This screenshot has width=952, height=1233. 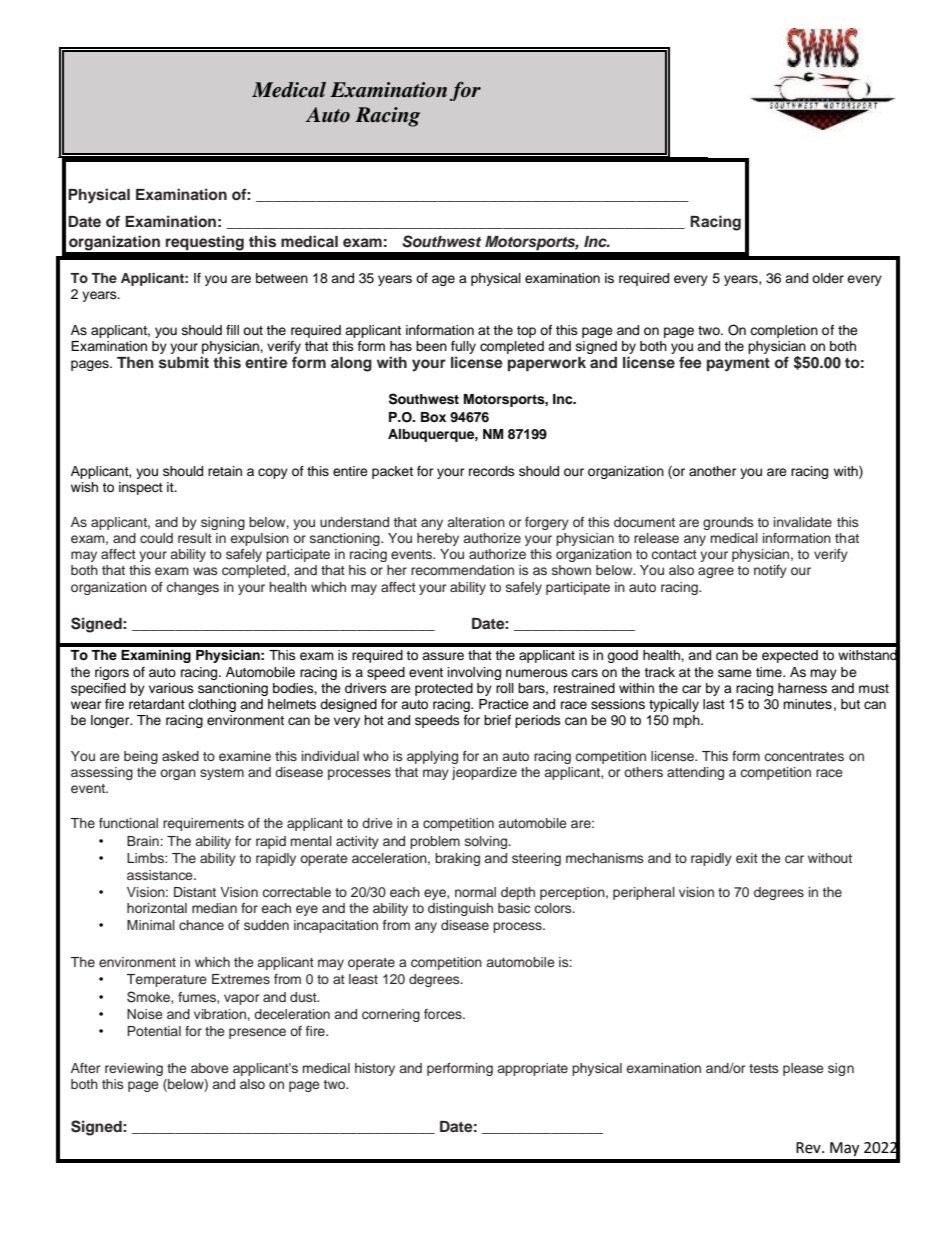 What do you see at coordinates (770, 672) in the screenshot?
I see `time` at bounding box center [770, 672].
